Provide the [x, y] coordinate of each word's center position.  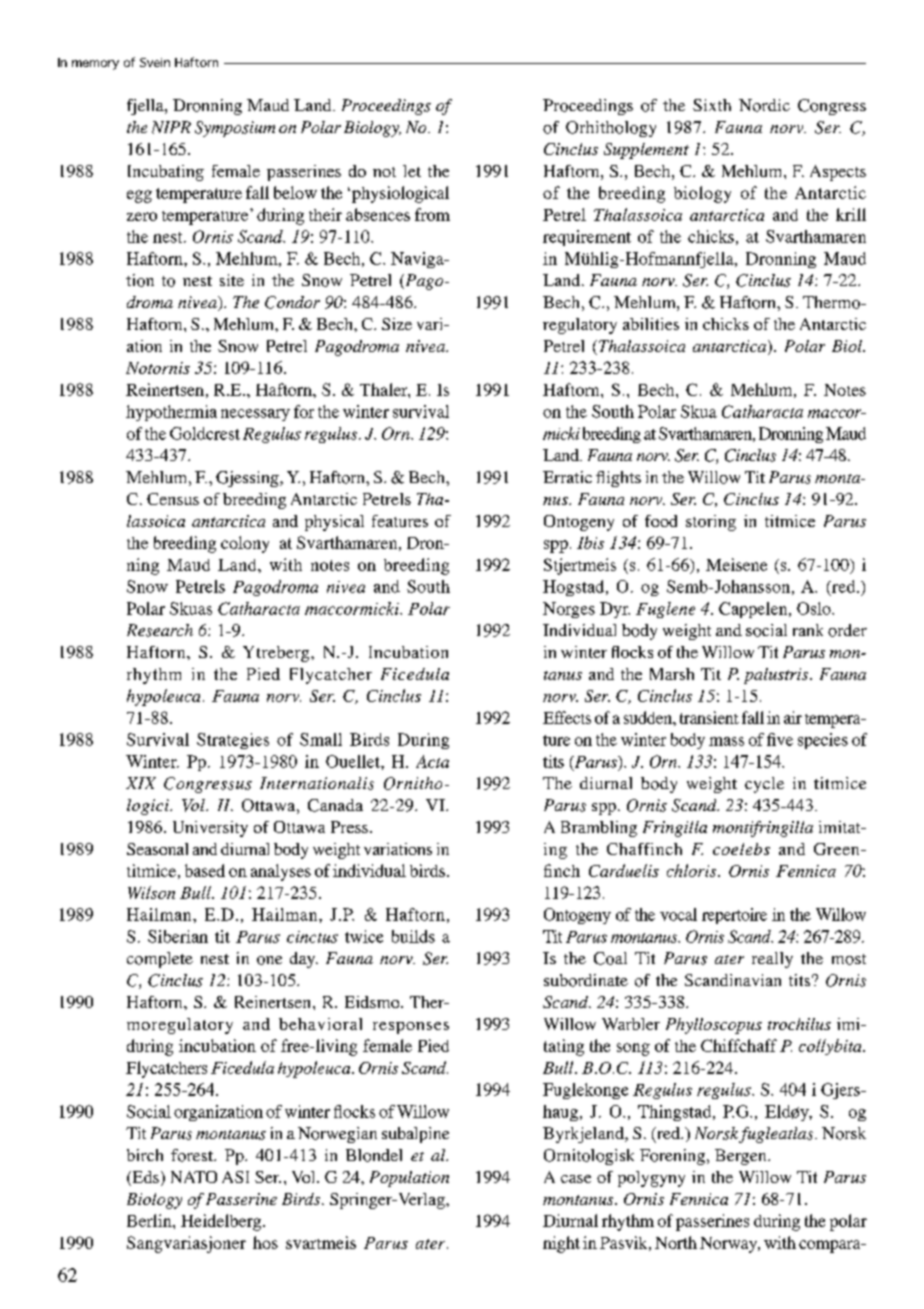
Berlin [150, 1220]
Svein [155, 62]
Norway [730, 1245]
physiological [400, 194]
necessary [255, 415]
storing [711, 523]
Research [160, 630]
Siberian [178, 936]
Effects [567, 717]
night [561, 1244]
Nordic [764, 105]
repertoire [734, 916]
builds [413, 936]
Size [397, 324]
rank [808, 630]
